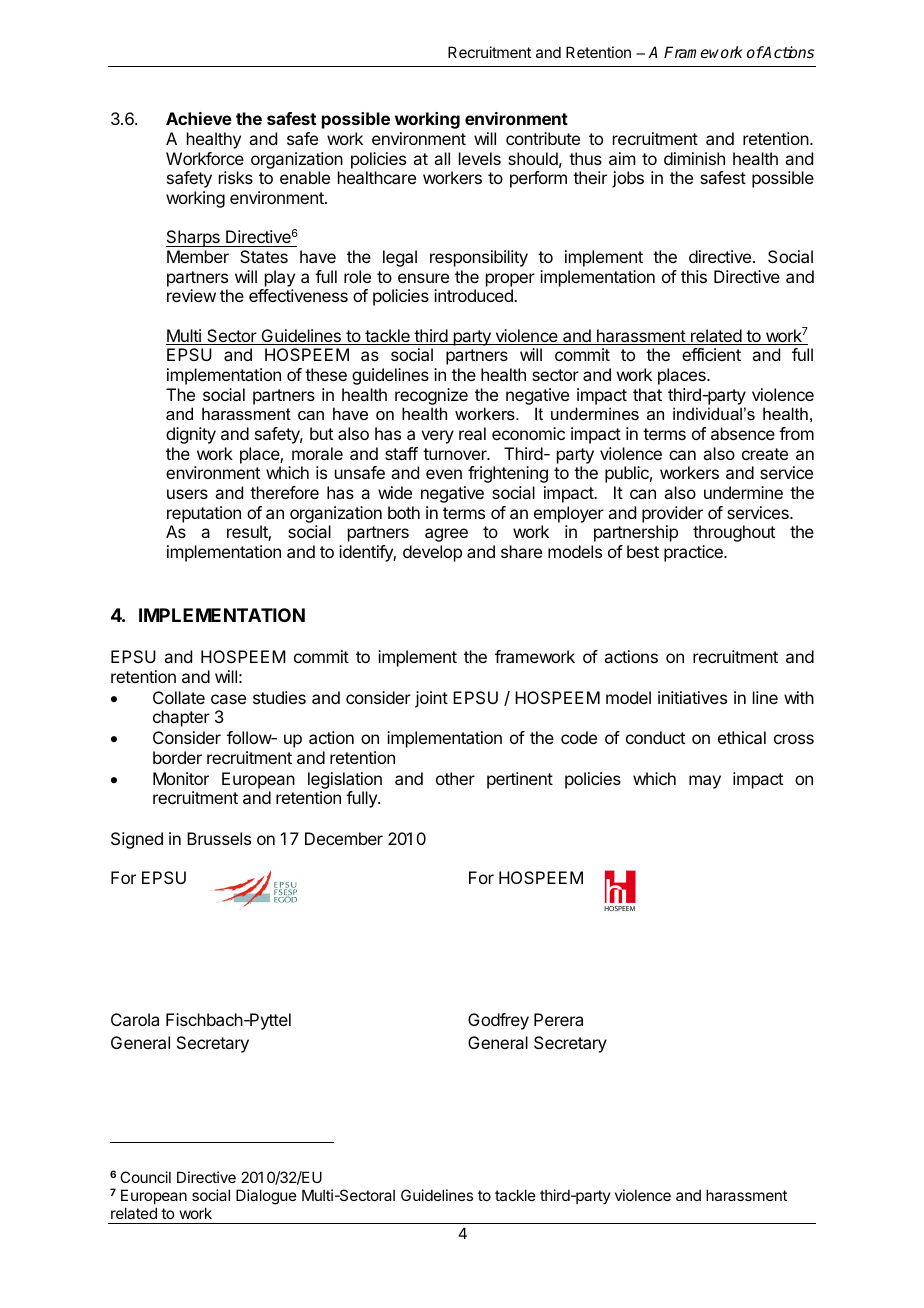  What do you see at coordinates (236, 177) in the screenshot?
I see `risks` at bounding box center [236, 177].
